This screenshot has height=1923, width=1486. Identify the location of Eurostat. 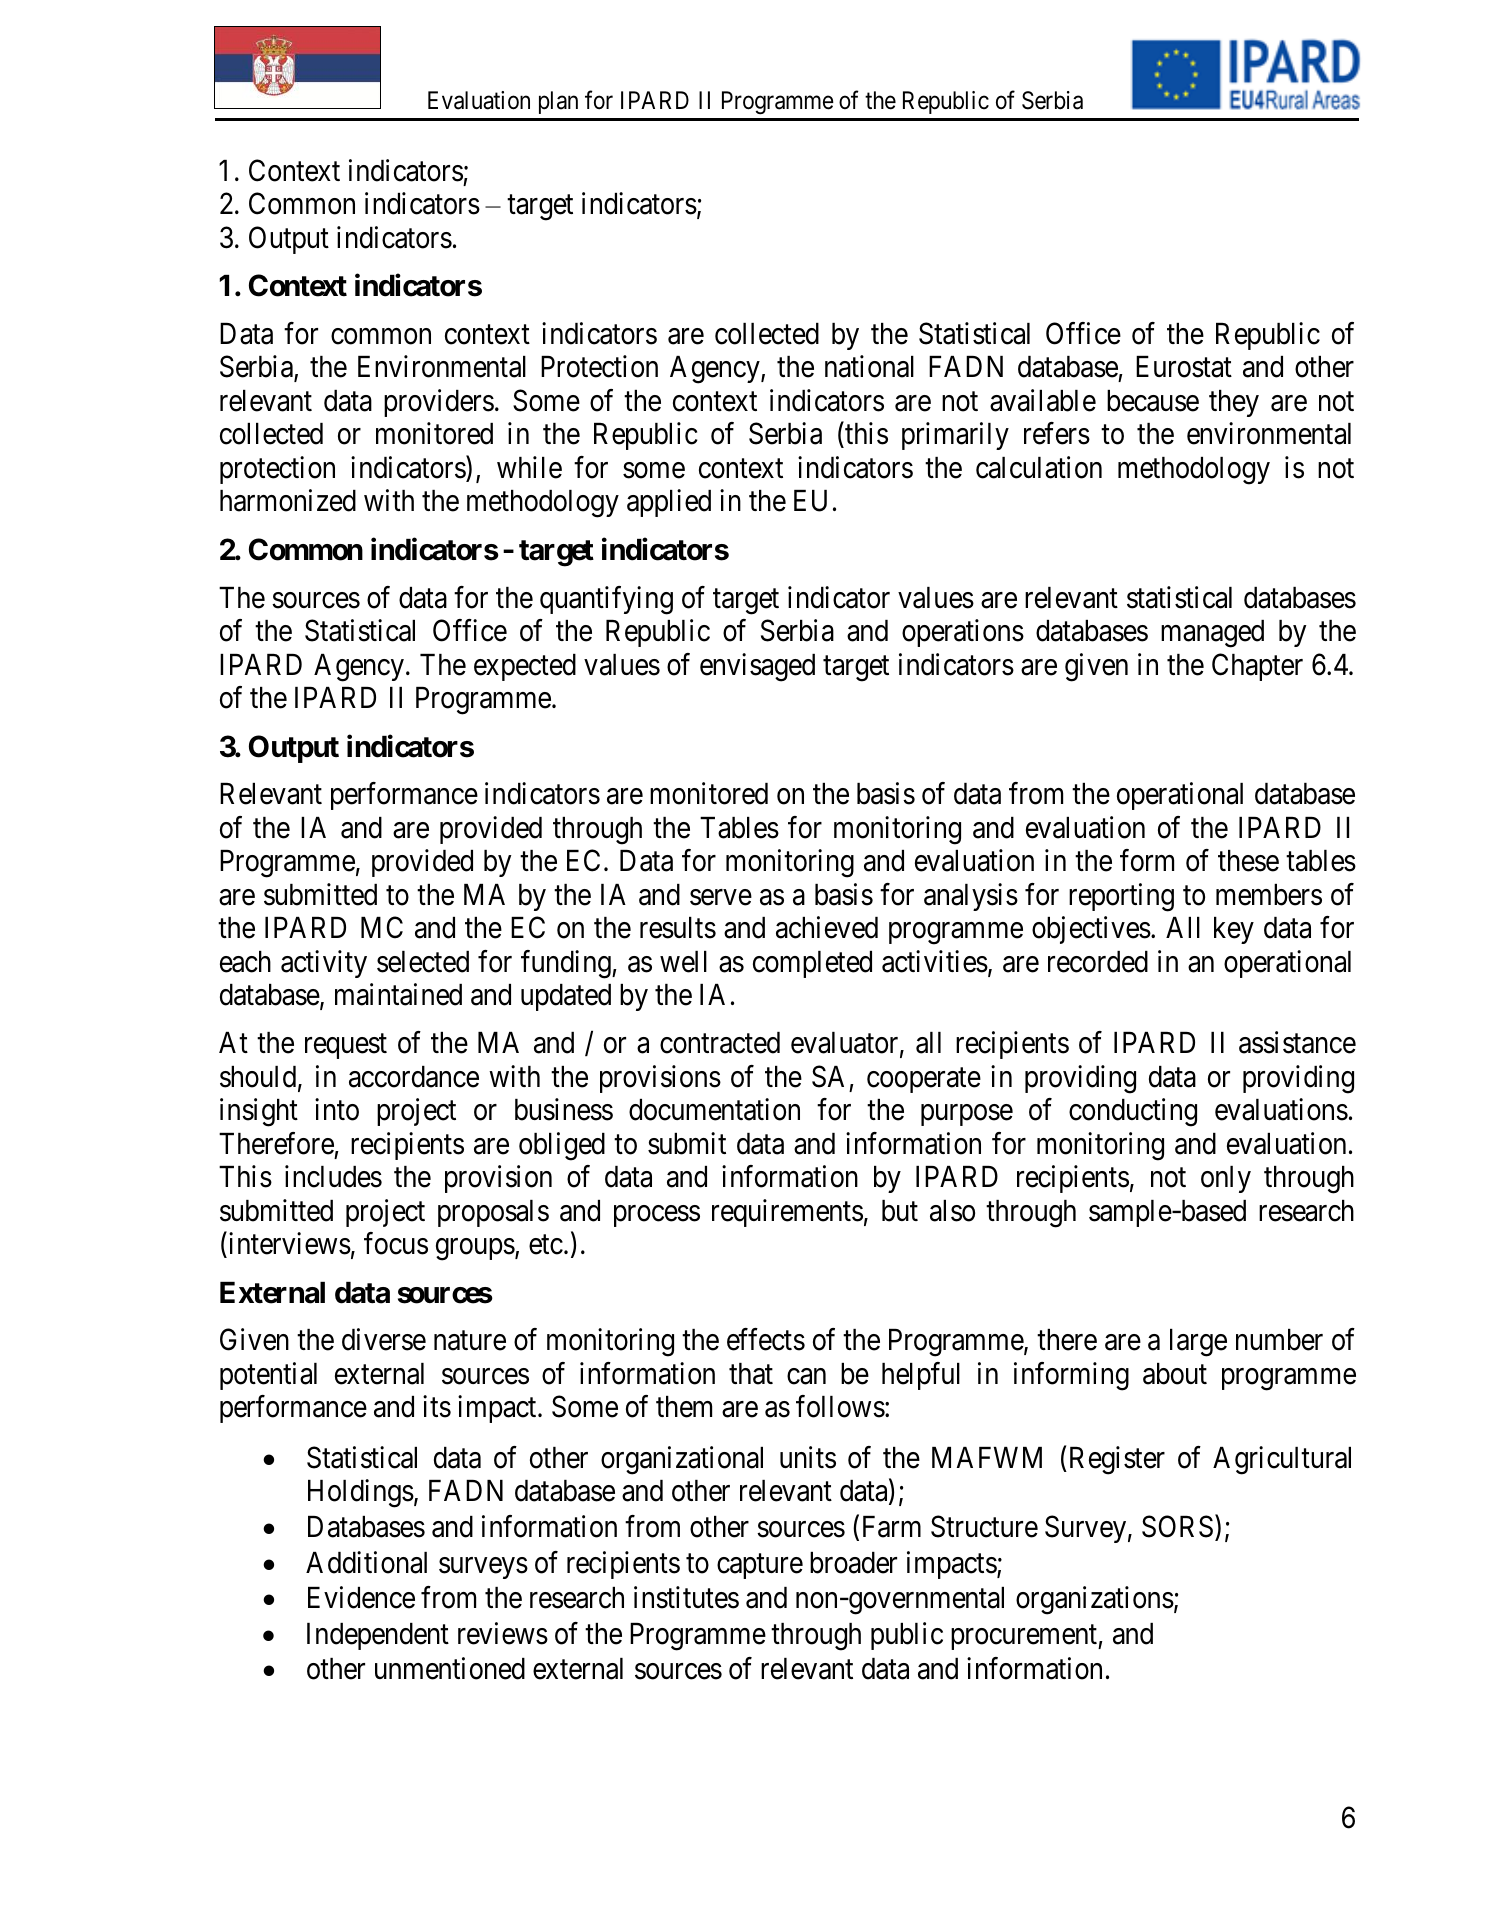
(1184, 367).
